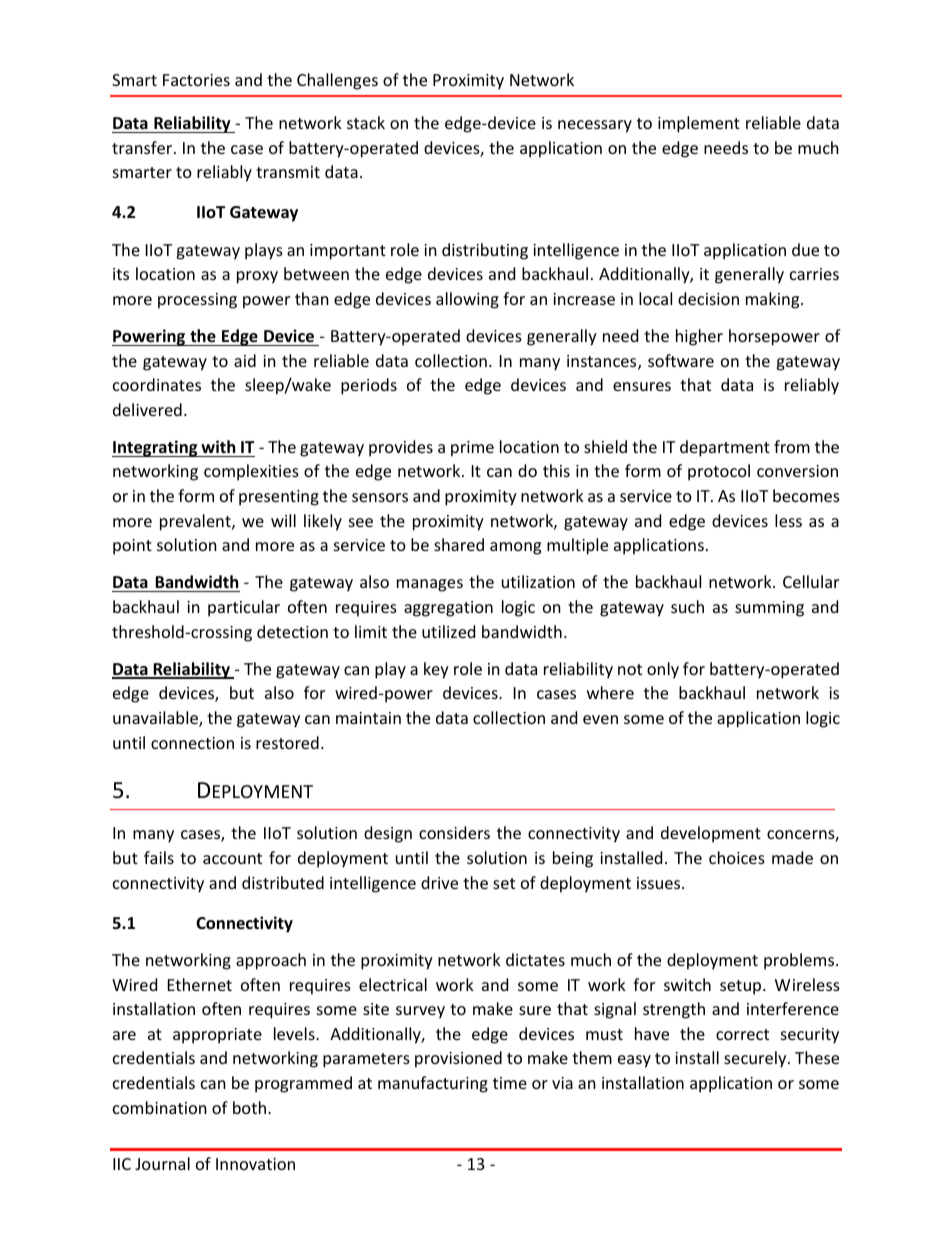 This screenshot has width=952, height=1233. What do you see at coordinates (244, 608) in the screenshot?
I see `particular` at bounding box center [244, 608].
